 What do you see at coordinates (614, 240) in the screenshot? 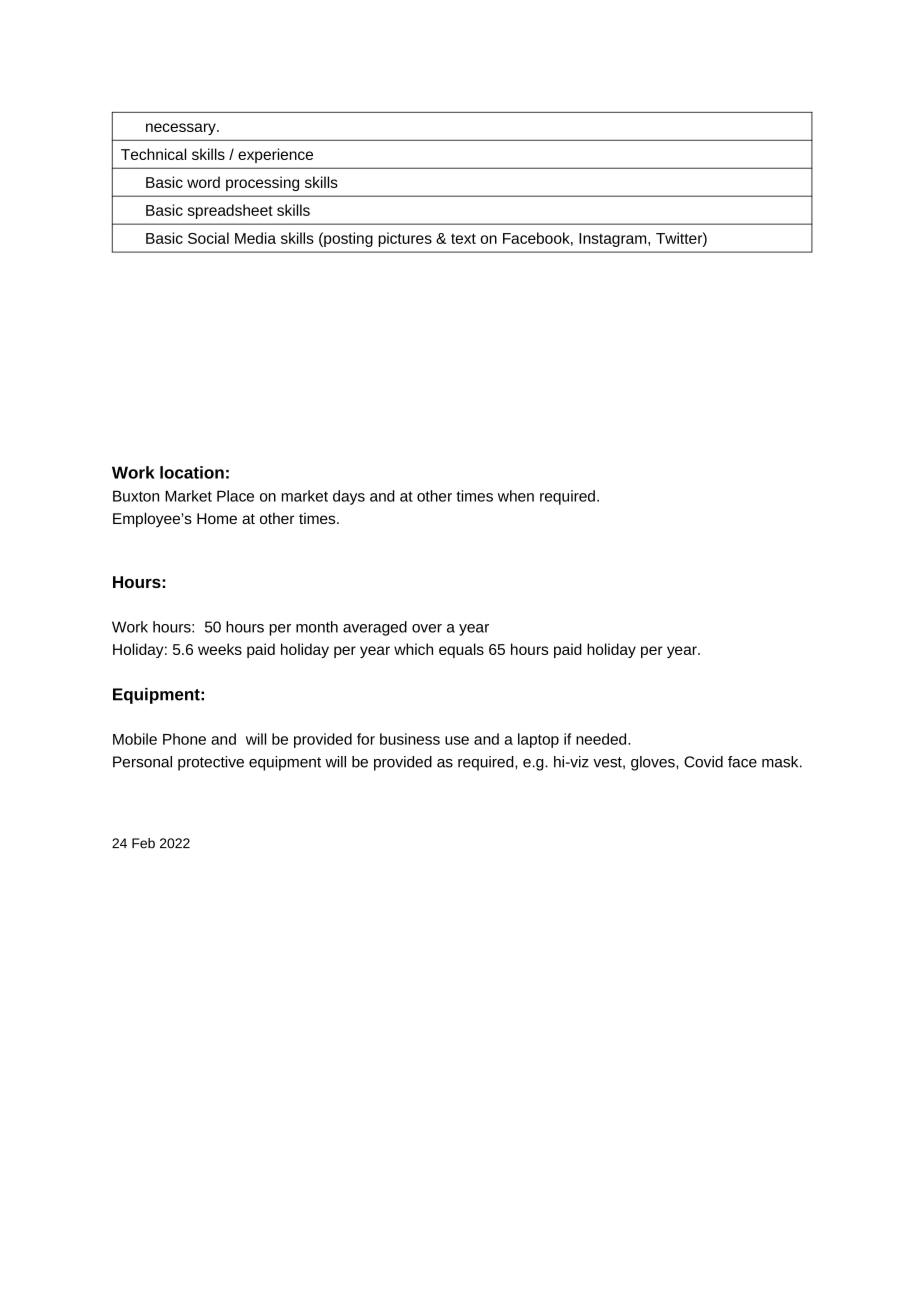
I see `Instagram` at bounding box center [614, 240].
